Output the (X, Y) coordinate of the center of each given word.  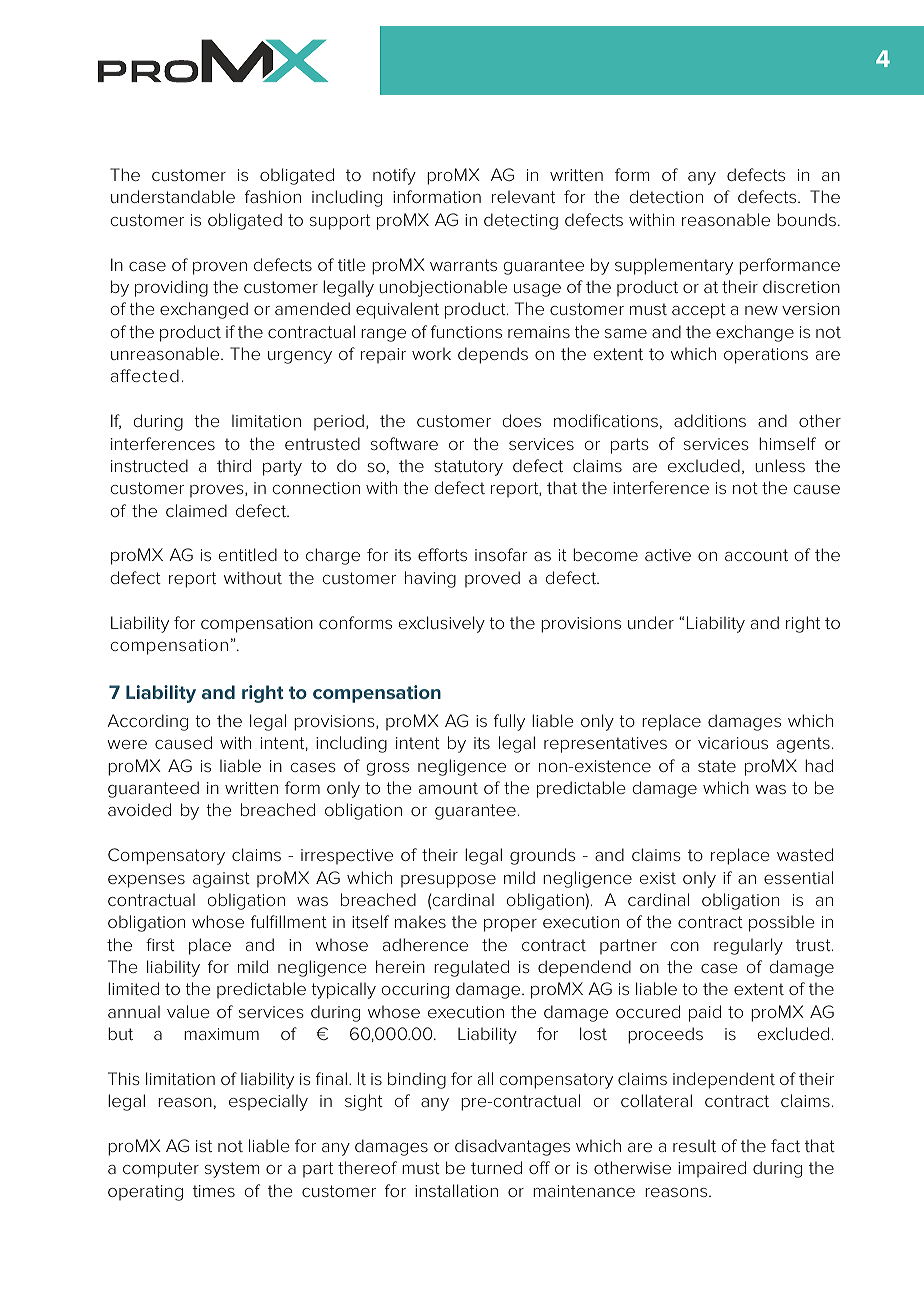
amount (448, 788)
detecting (521, 221)
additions (710, 420)
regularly (748, 946)
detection (666, 196)
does (521, 420)
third (234, 465)
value (188, 1011)
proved (492, 579)
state (717, 766)
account (756, 555)
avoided (139, 809)
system (232, 1170)
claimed (196, 510)
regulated (471, 968)
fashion (273, 196)
